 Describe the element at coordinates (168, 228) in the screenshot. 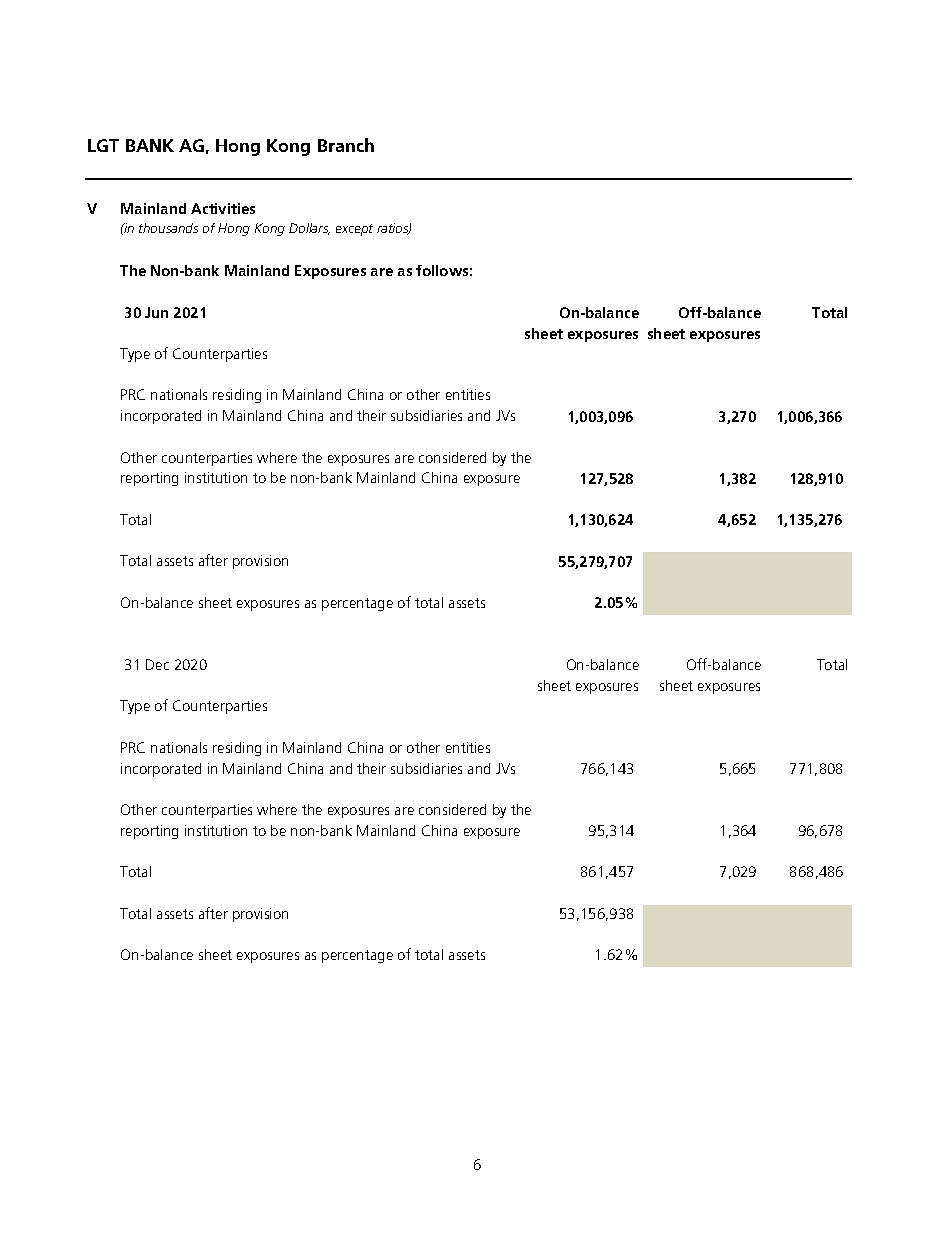

I see `thousands` at that location.
